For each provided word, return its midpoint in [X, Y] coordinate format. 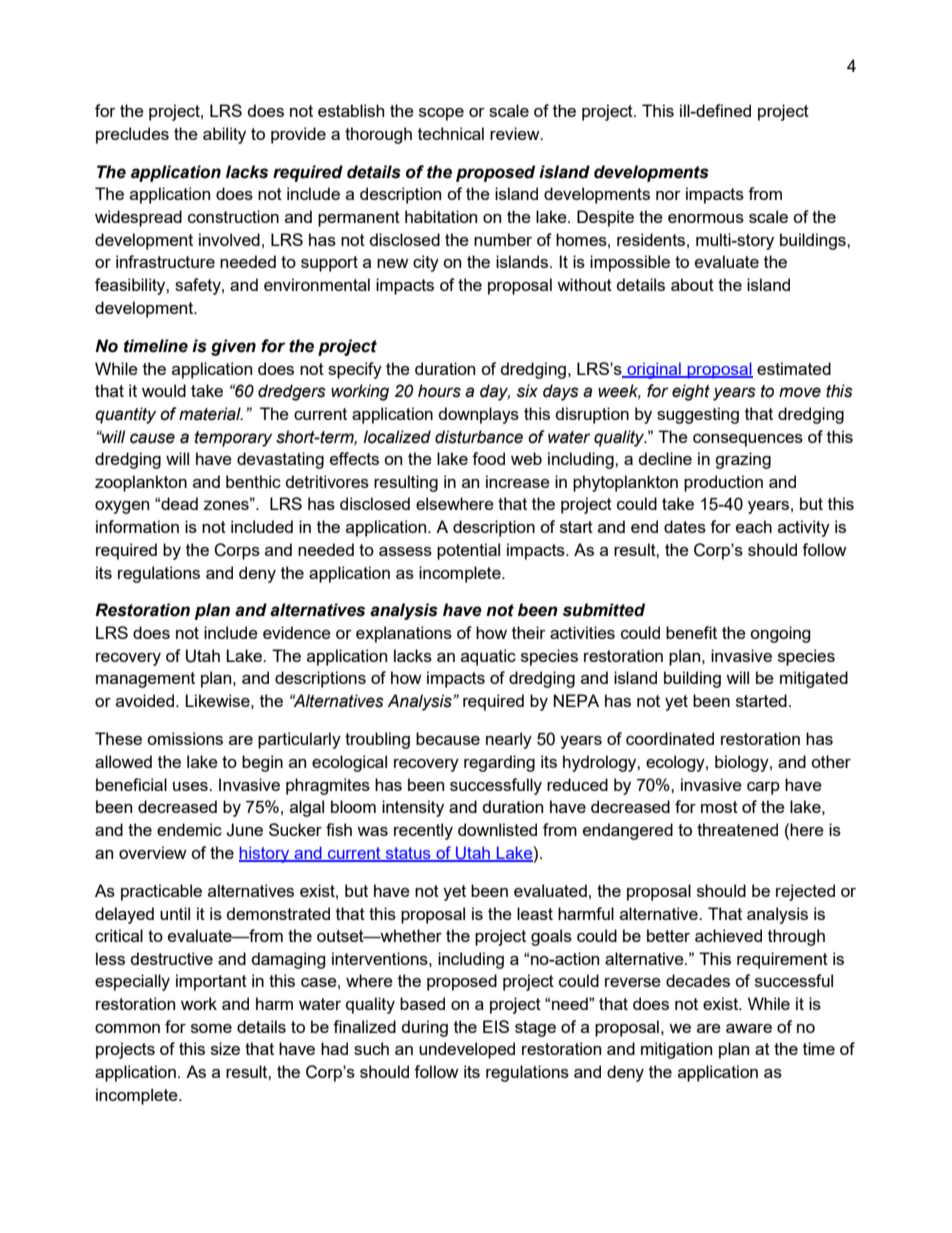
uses [191, 786]
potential [468, 551]
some [211, 1028]
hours [439, 391]
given [233, 347]
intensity [413, 808]
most [719, 807]
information [137, 526]
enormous [706, 218]
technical [451, 133]
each [754, 526]
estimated [794, 368]
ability [224, 135]
